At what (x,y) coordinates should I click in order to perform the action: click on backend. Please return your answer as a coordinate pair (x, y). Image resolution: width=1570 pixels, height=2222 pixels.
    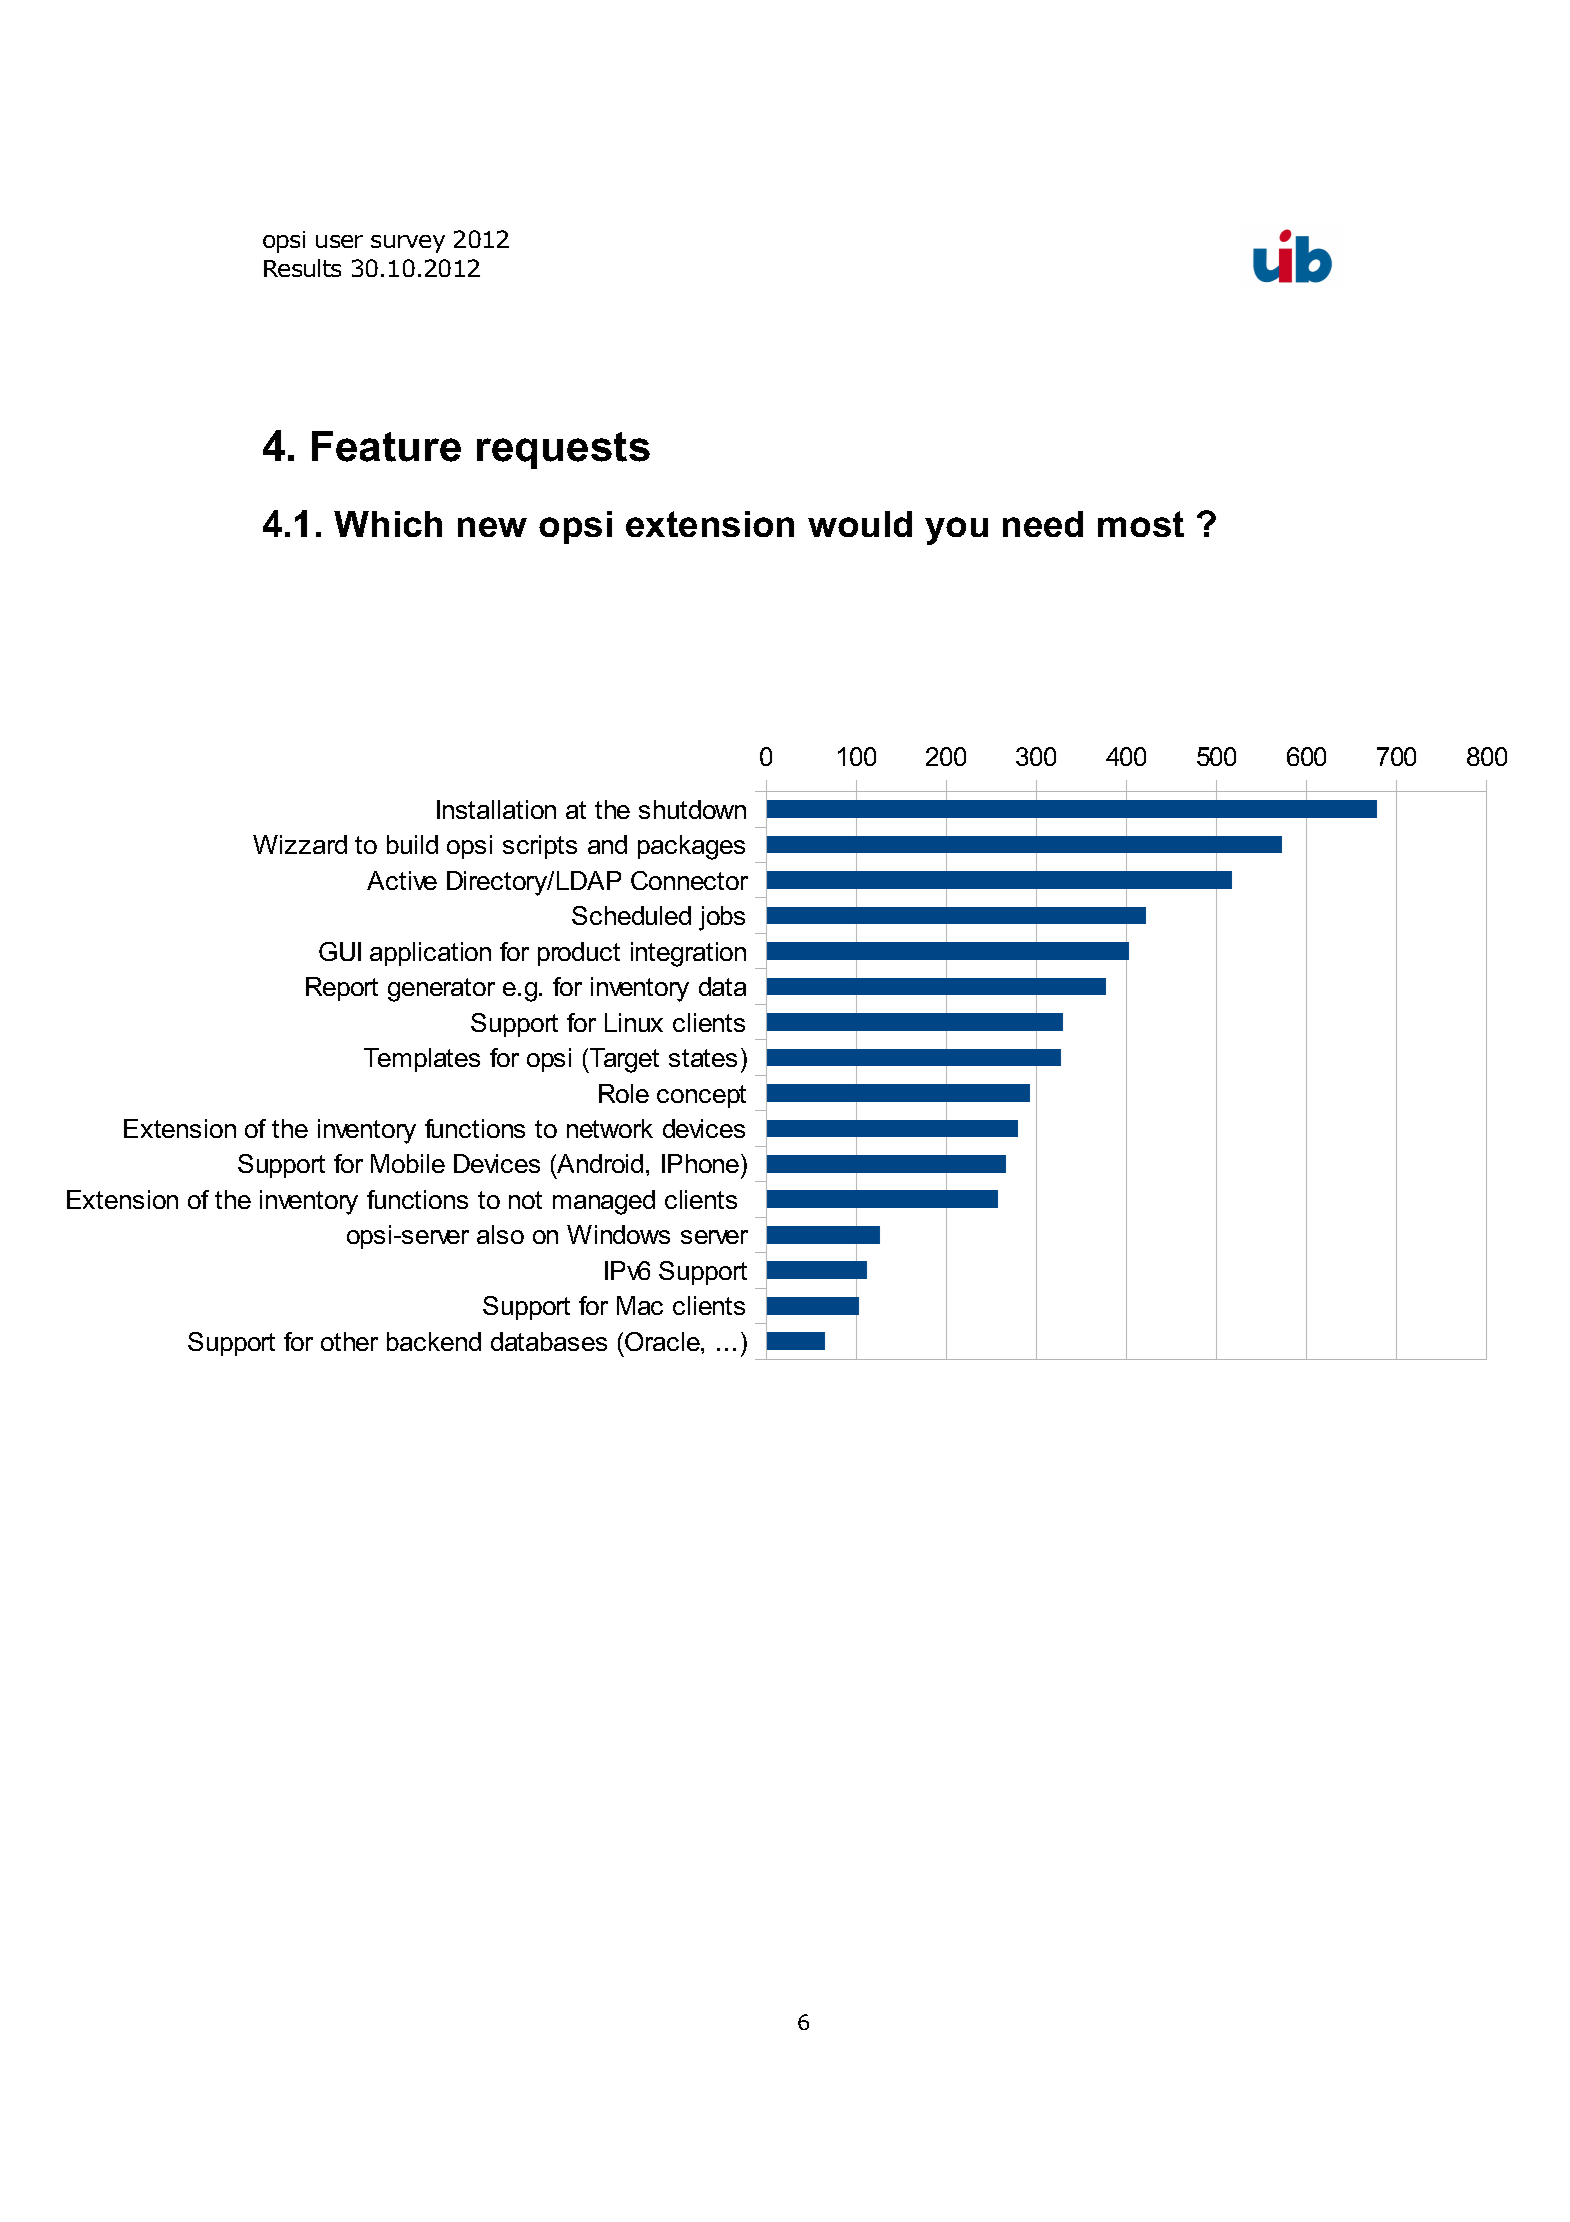
    Looking at the image, I should click on (434, 1341).
